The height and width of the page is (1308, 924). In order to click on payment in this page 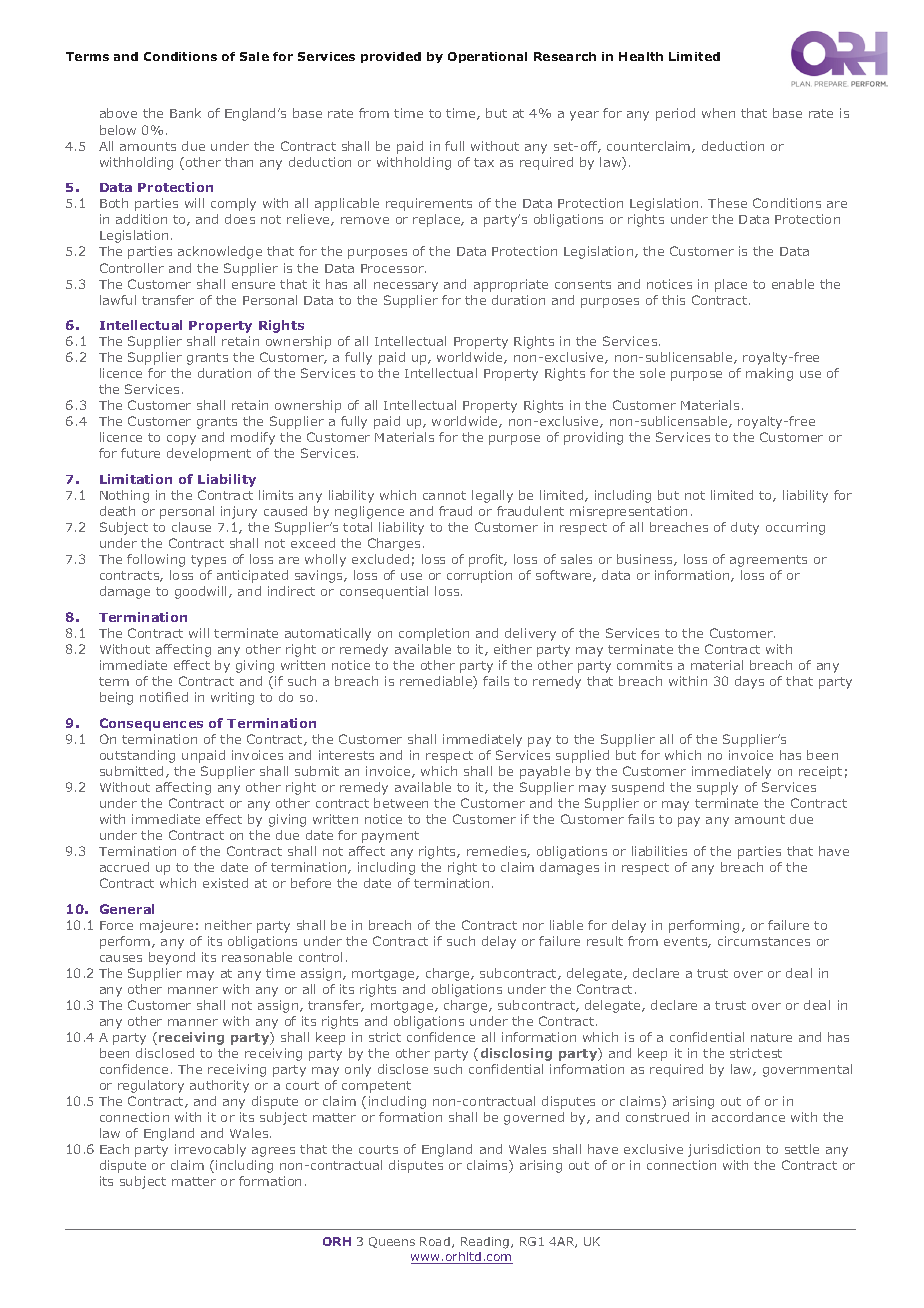, I will do `click(390, 837)`.
